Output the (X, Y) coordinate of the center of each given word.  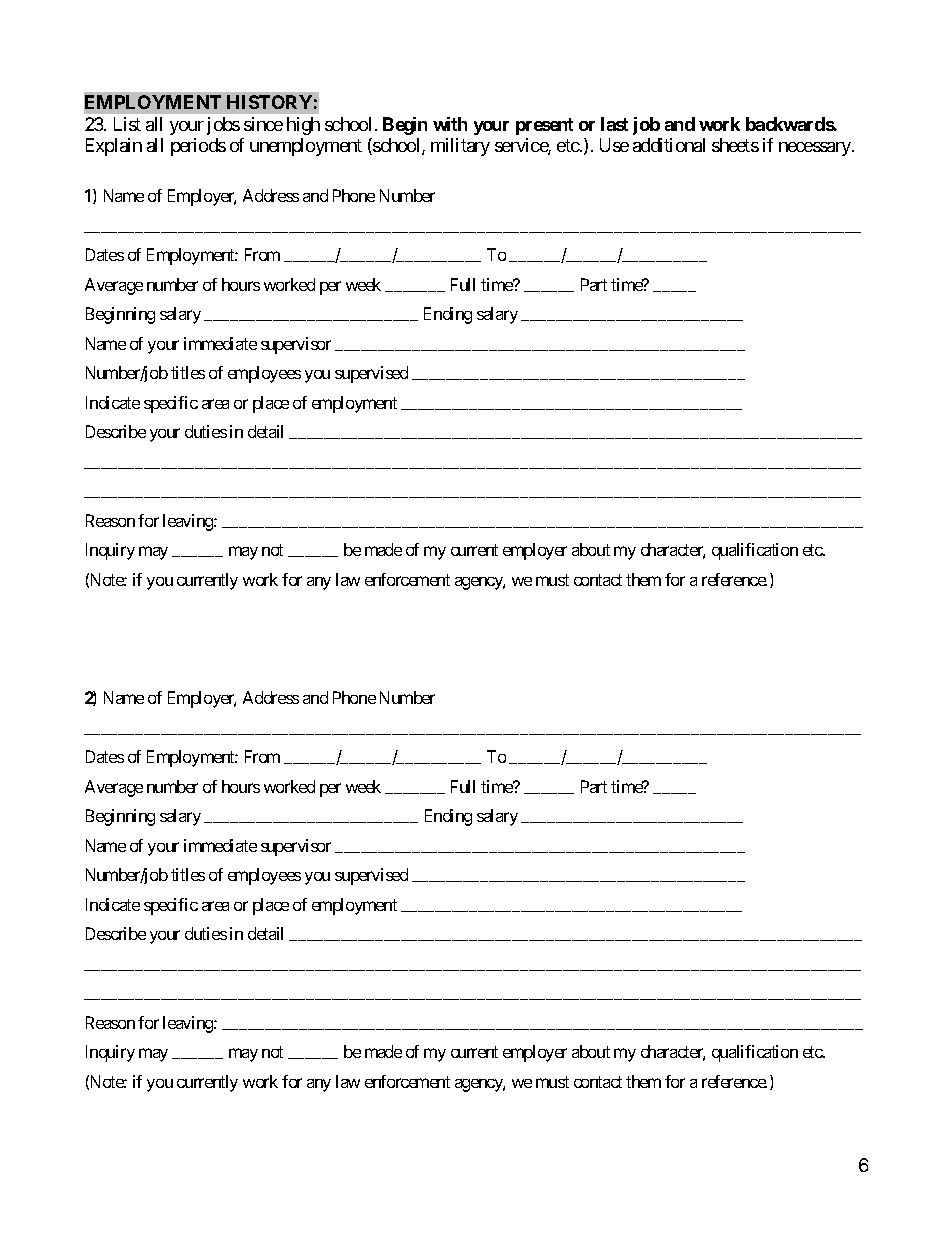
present (544, 126)
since (263, 124)
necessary (816, 149)
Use (614, 145)
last (614, 124)
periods (198, 147)
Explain (114, 147)
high (303, 126)
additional (669, 145)
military (460, 147)
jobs (223, 126)
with (450, 124)
